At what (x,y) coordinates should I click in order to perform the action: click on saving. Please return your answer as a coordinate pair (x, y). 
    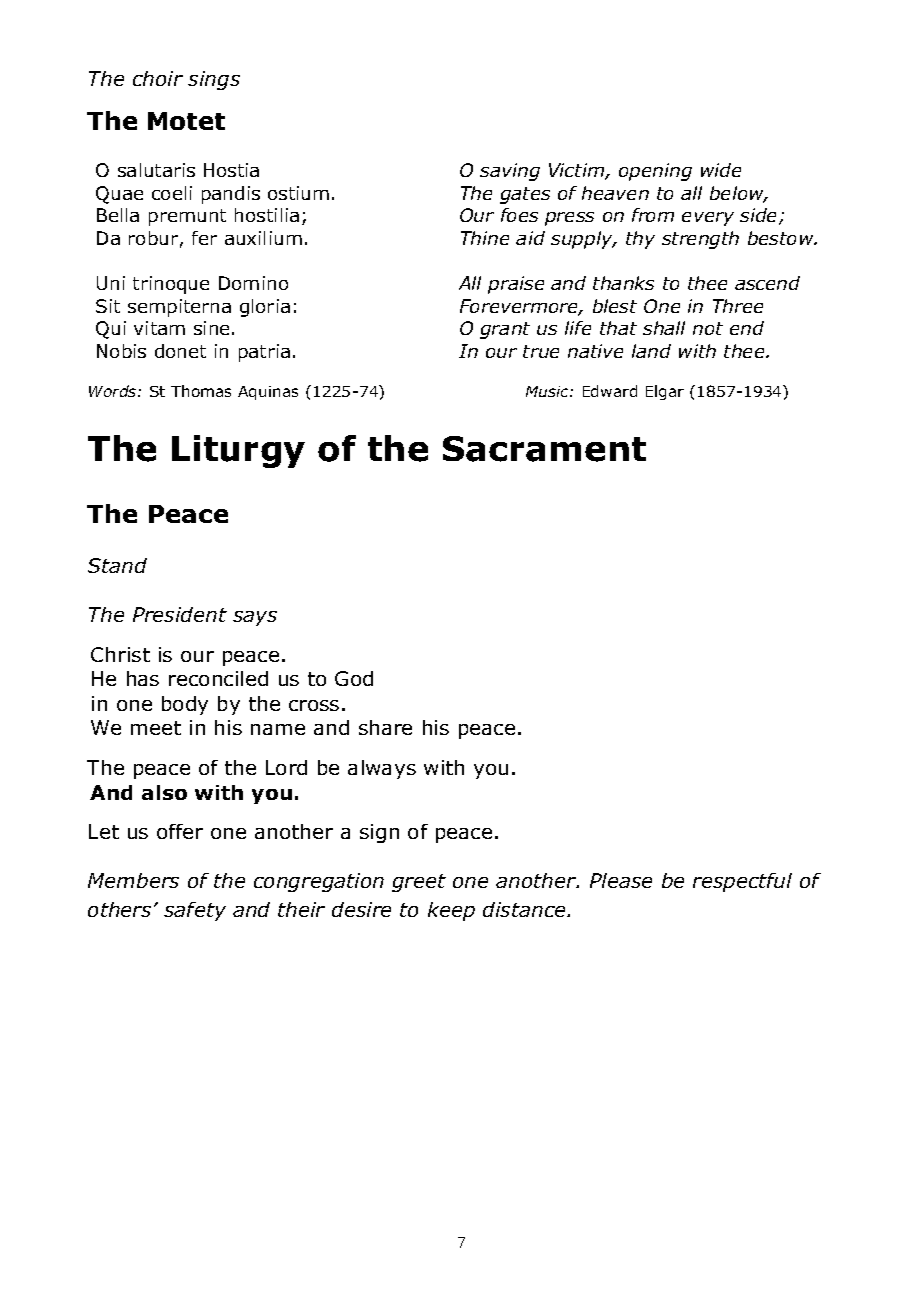
    Looking at the image, I should click on (510, 172).
